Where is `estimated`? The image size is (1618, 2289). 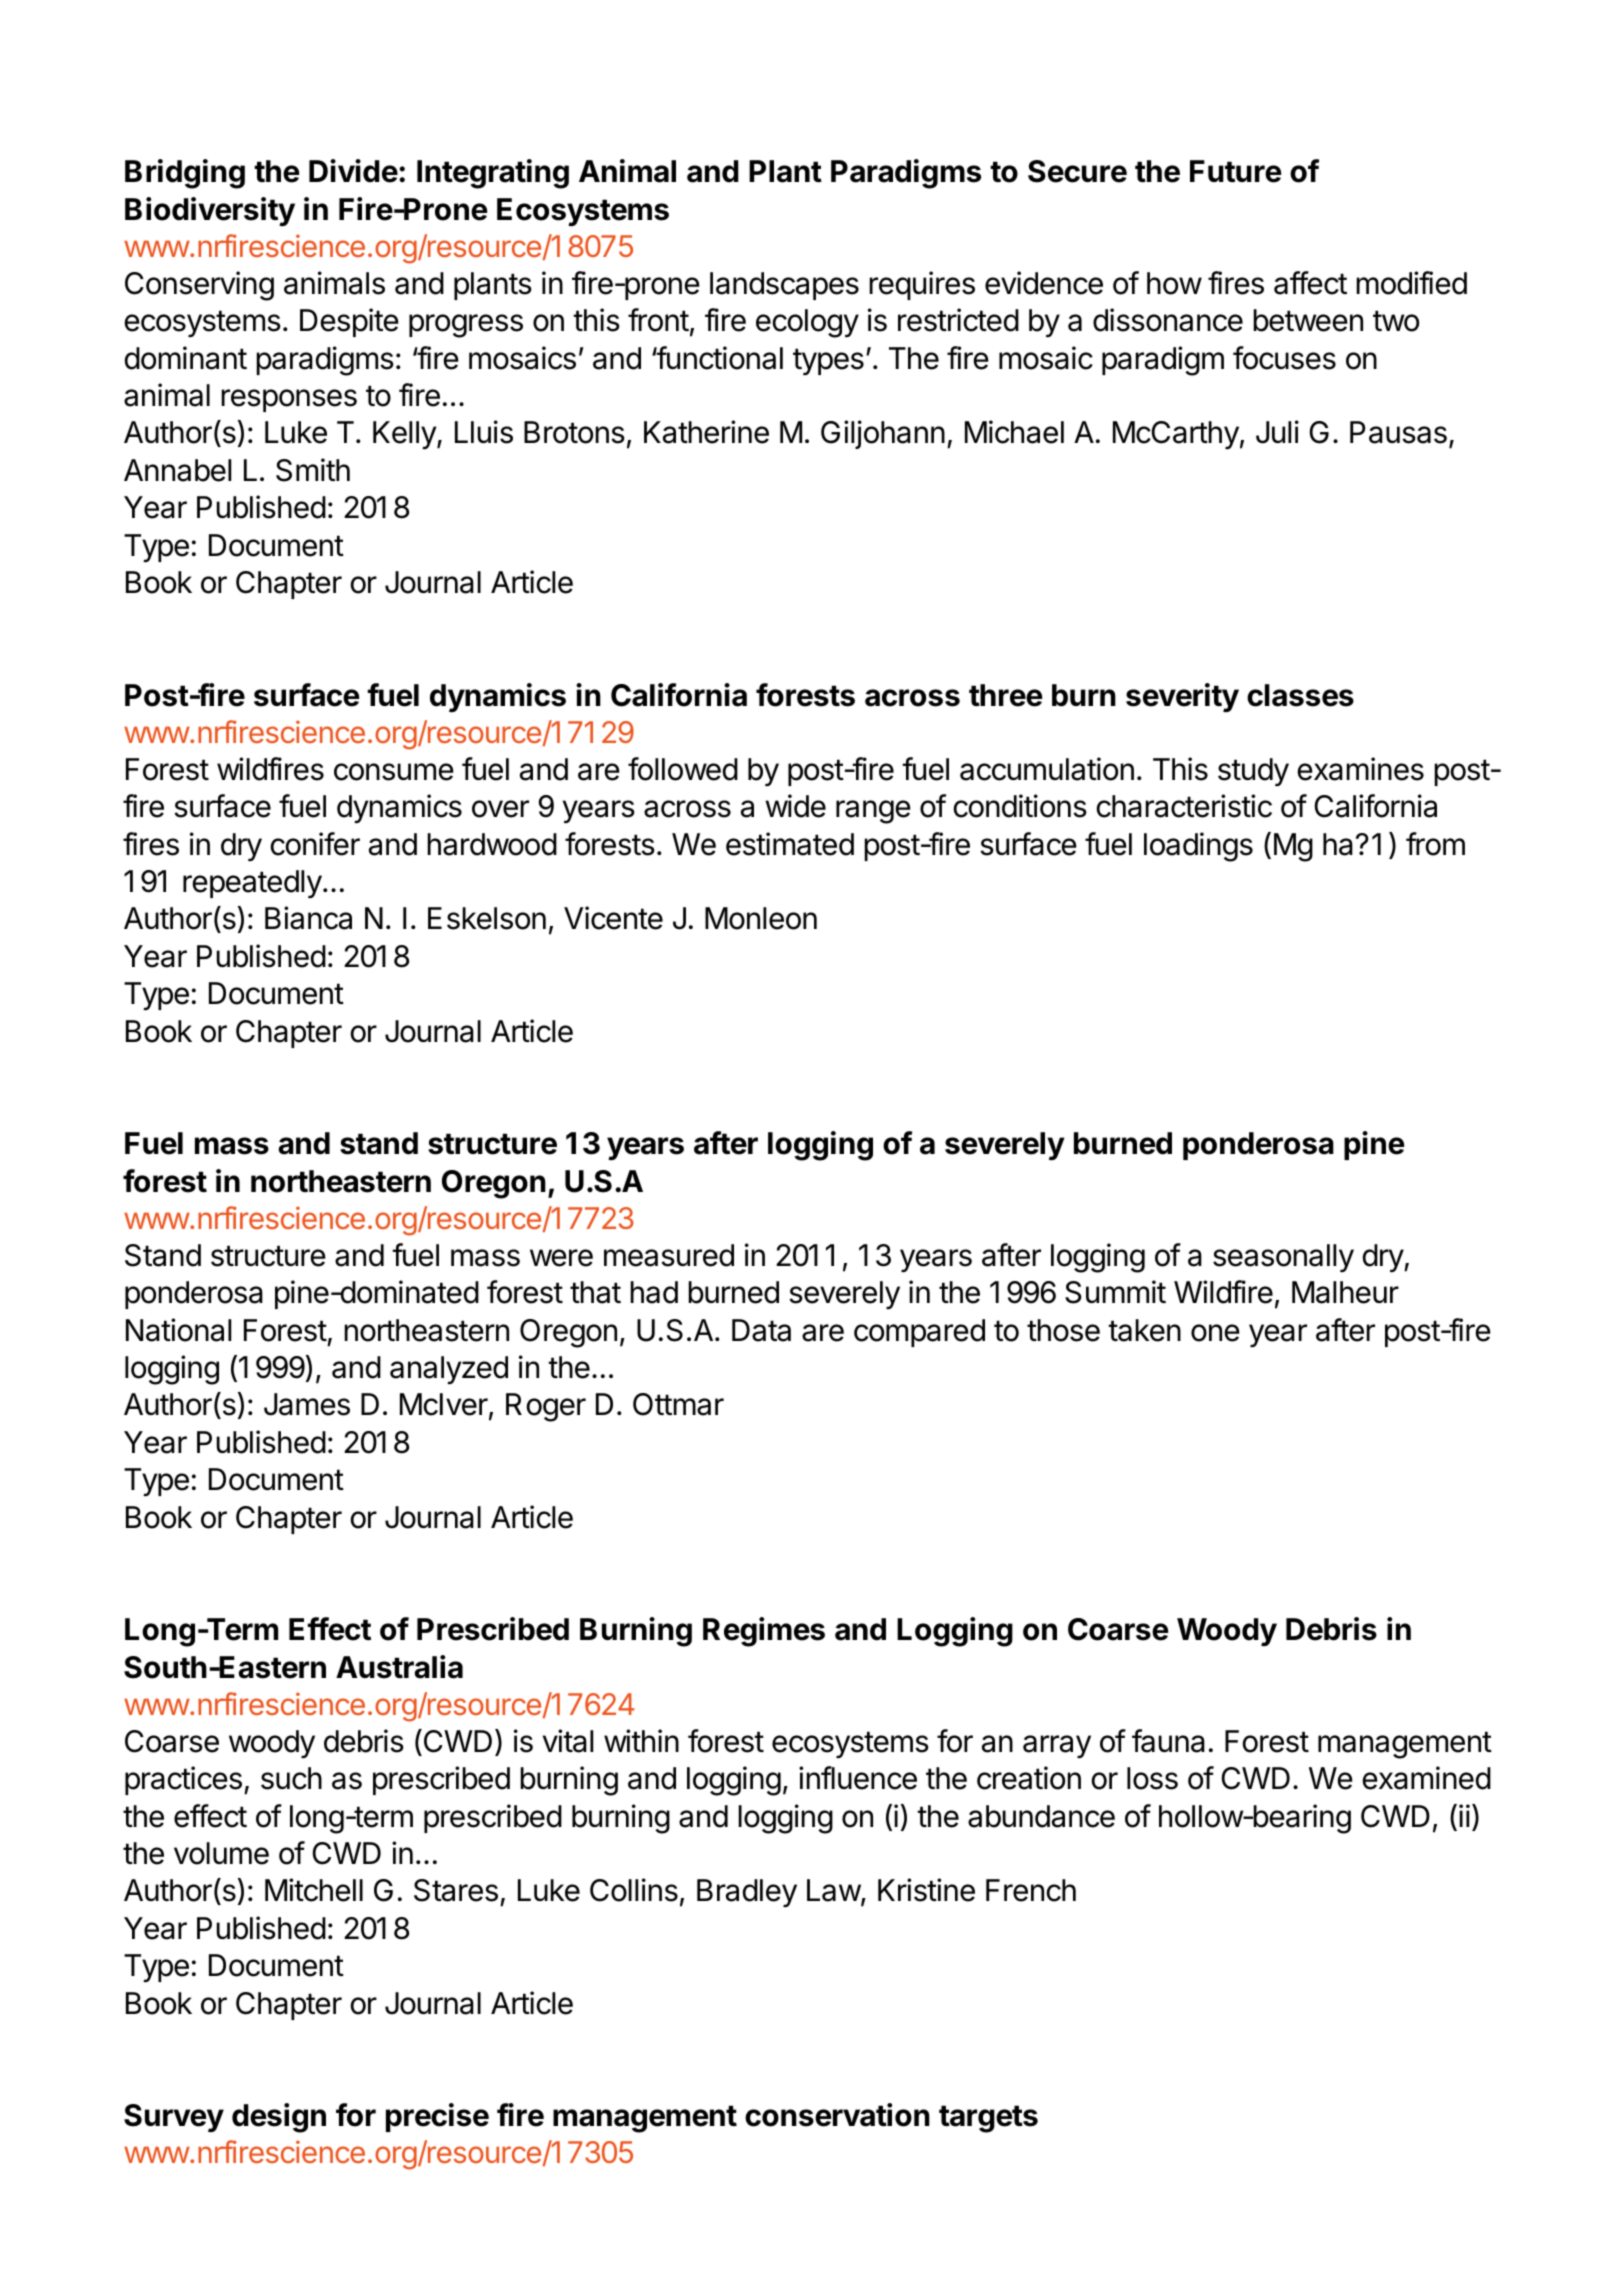
estimated is located at coordinates (790, 844).
